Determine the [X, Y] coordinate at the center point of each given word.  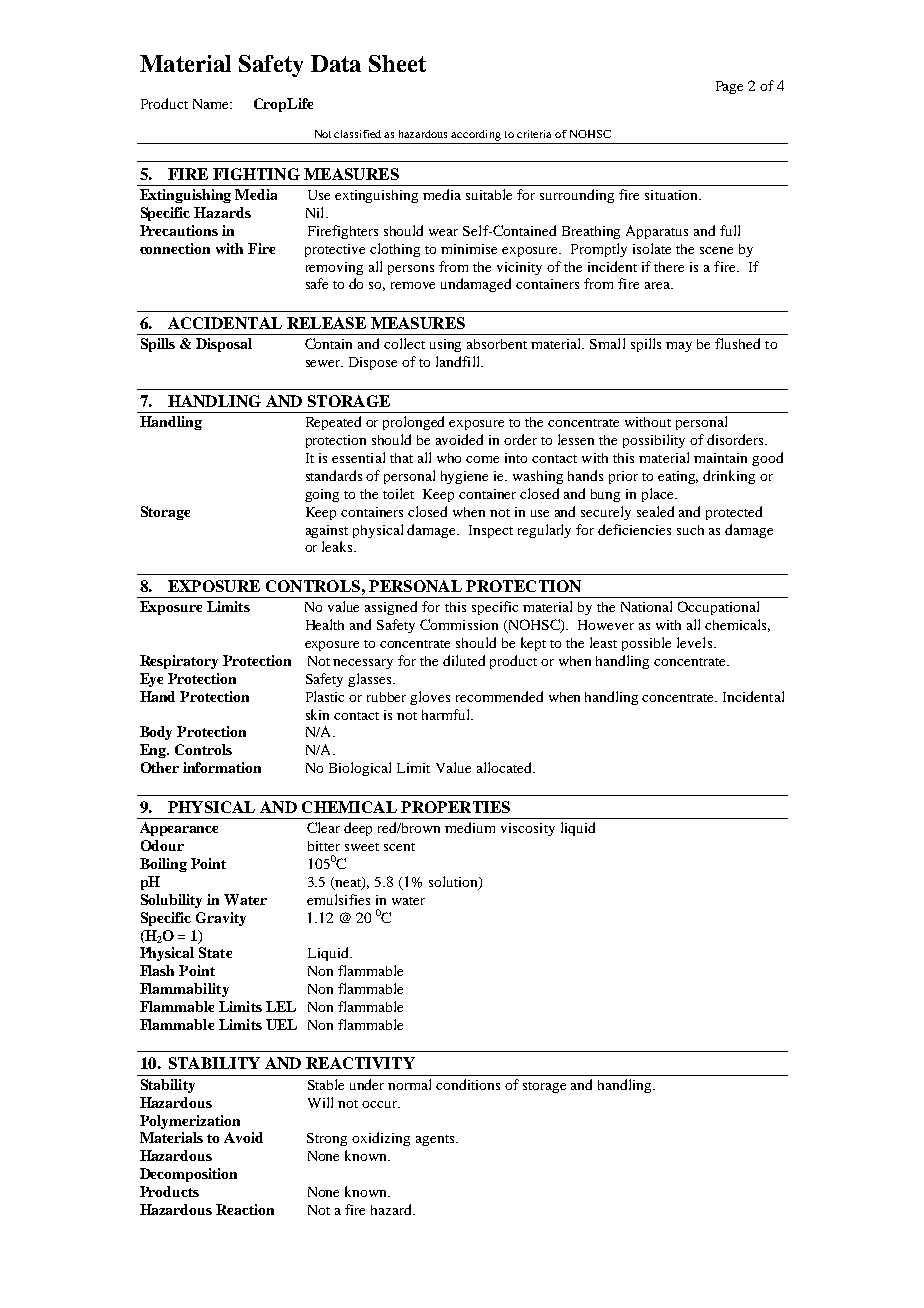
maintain [720, 458]
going [322, 495]
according [476, 137]
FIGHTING [256, 174]
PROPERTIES [455, 807]
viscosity [528, 829]
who [449, 458]
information [222, 767]
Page [729, 87]
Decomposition [188, 1175]
